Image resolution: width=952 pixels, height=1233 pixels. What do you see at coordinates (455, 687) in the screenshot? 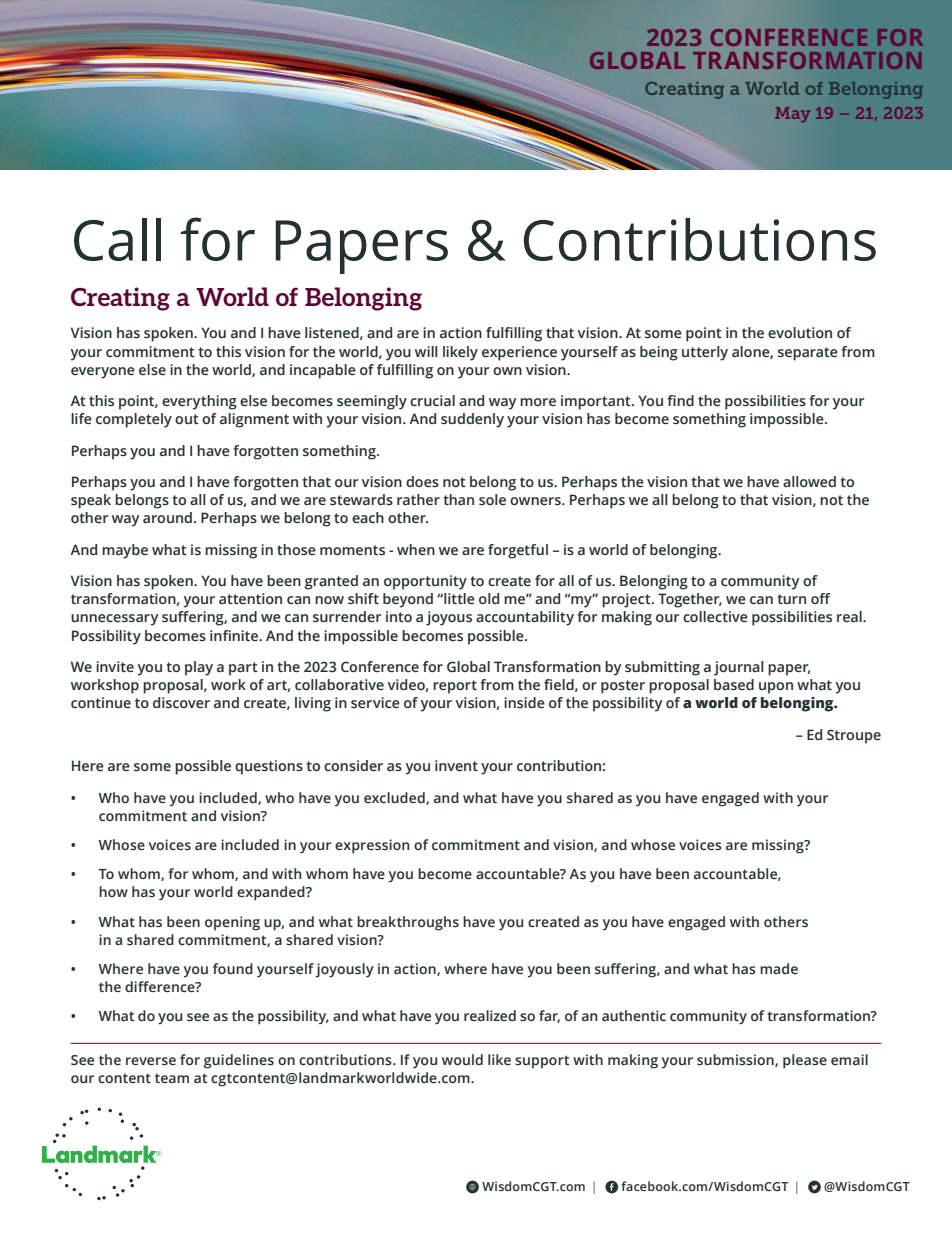
I see `report` at bounding box center [455, 687].
